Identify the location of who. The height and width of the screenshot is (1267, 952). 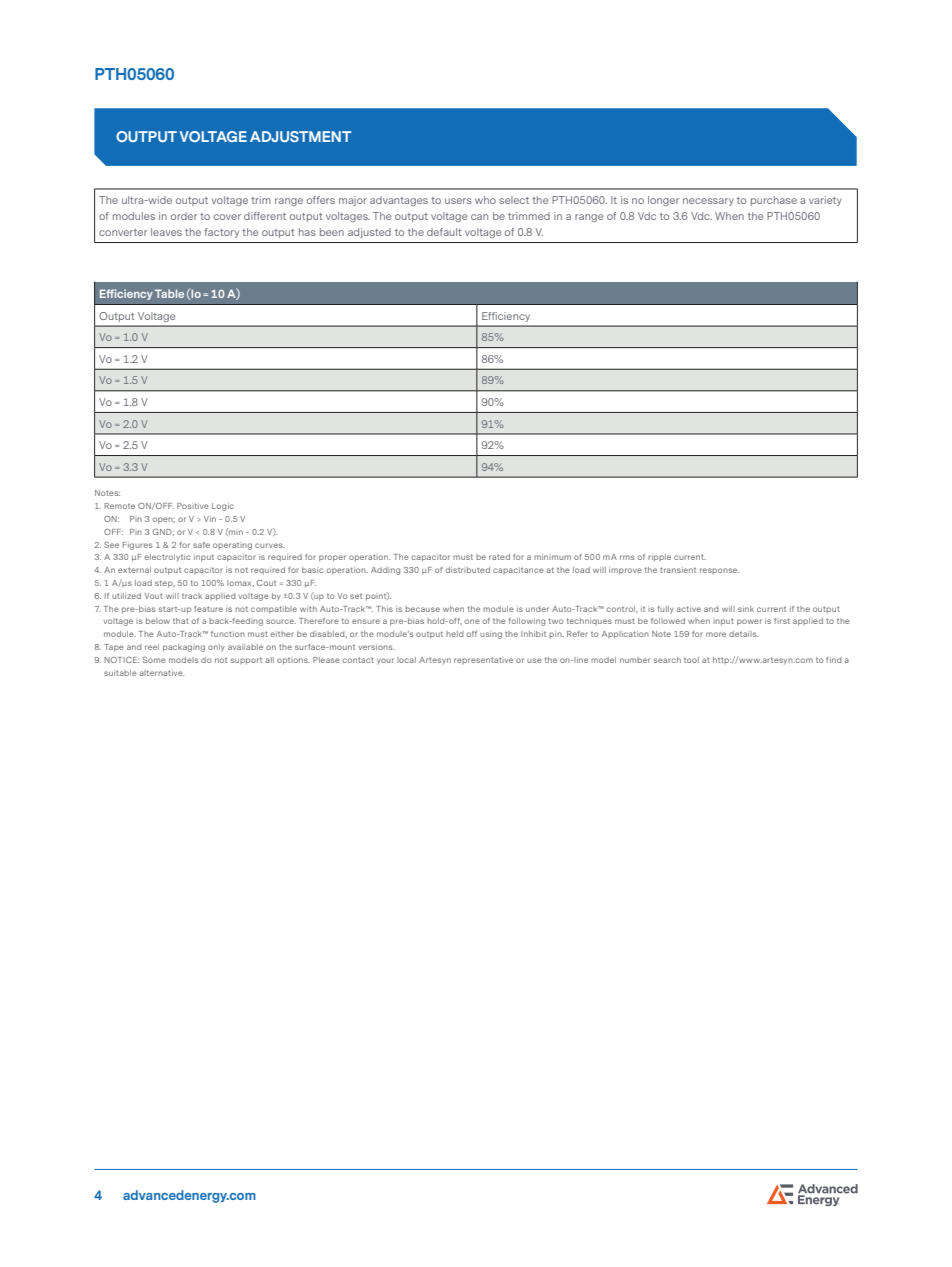
(485, 200).
